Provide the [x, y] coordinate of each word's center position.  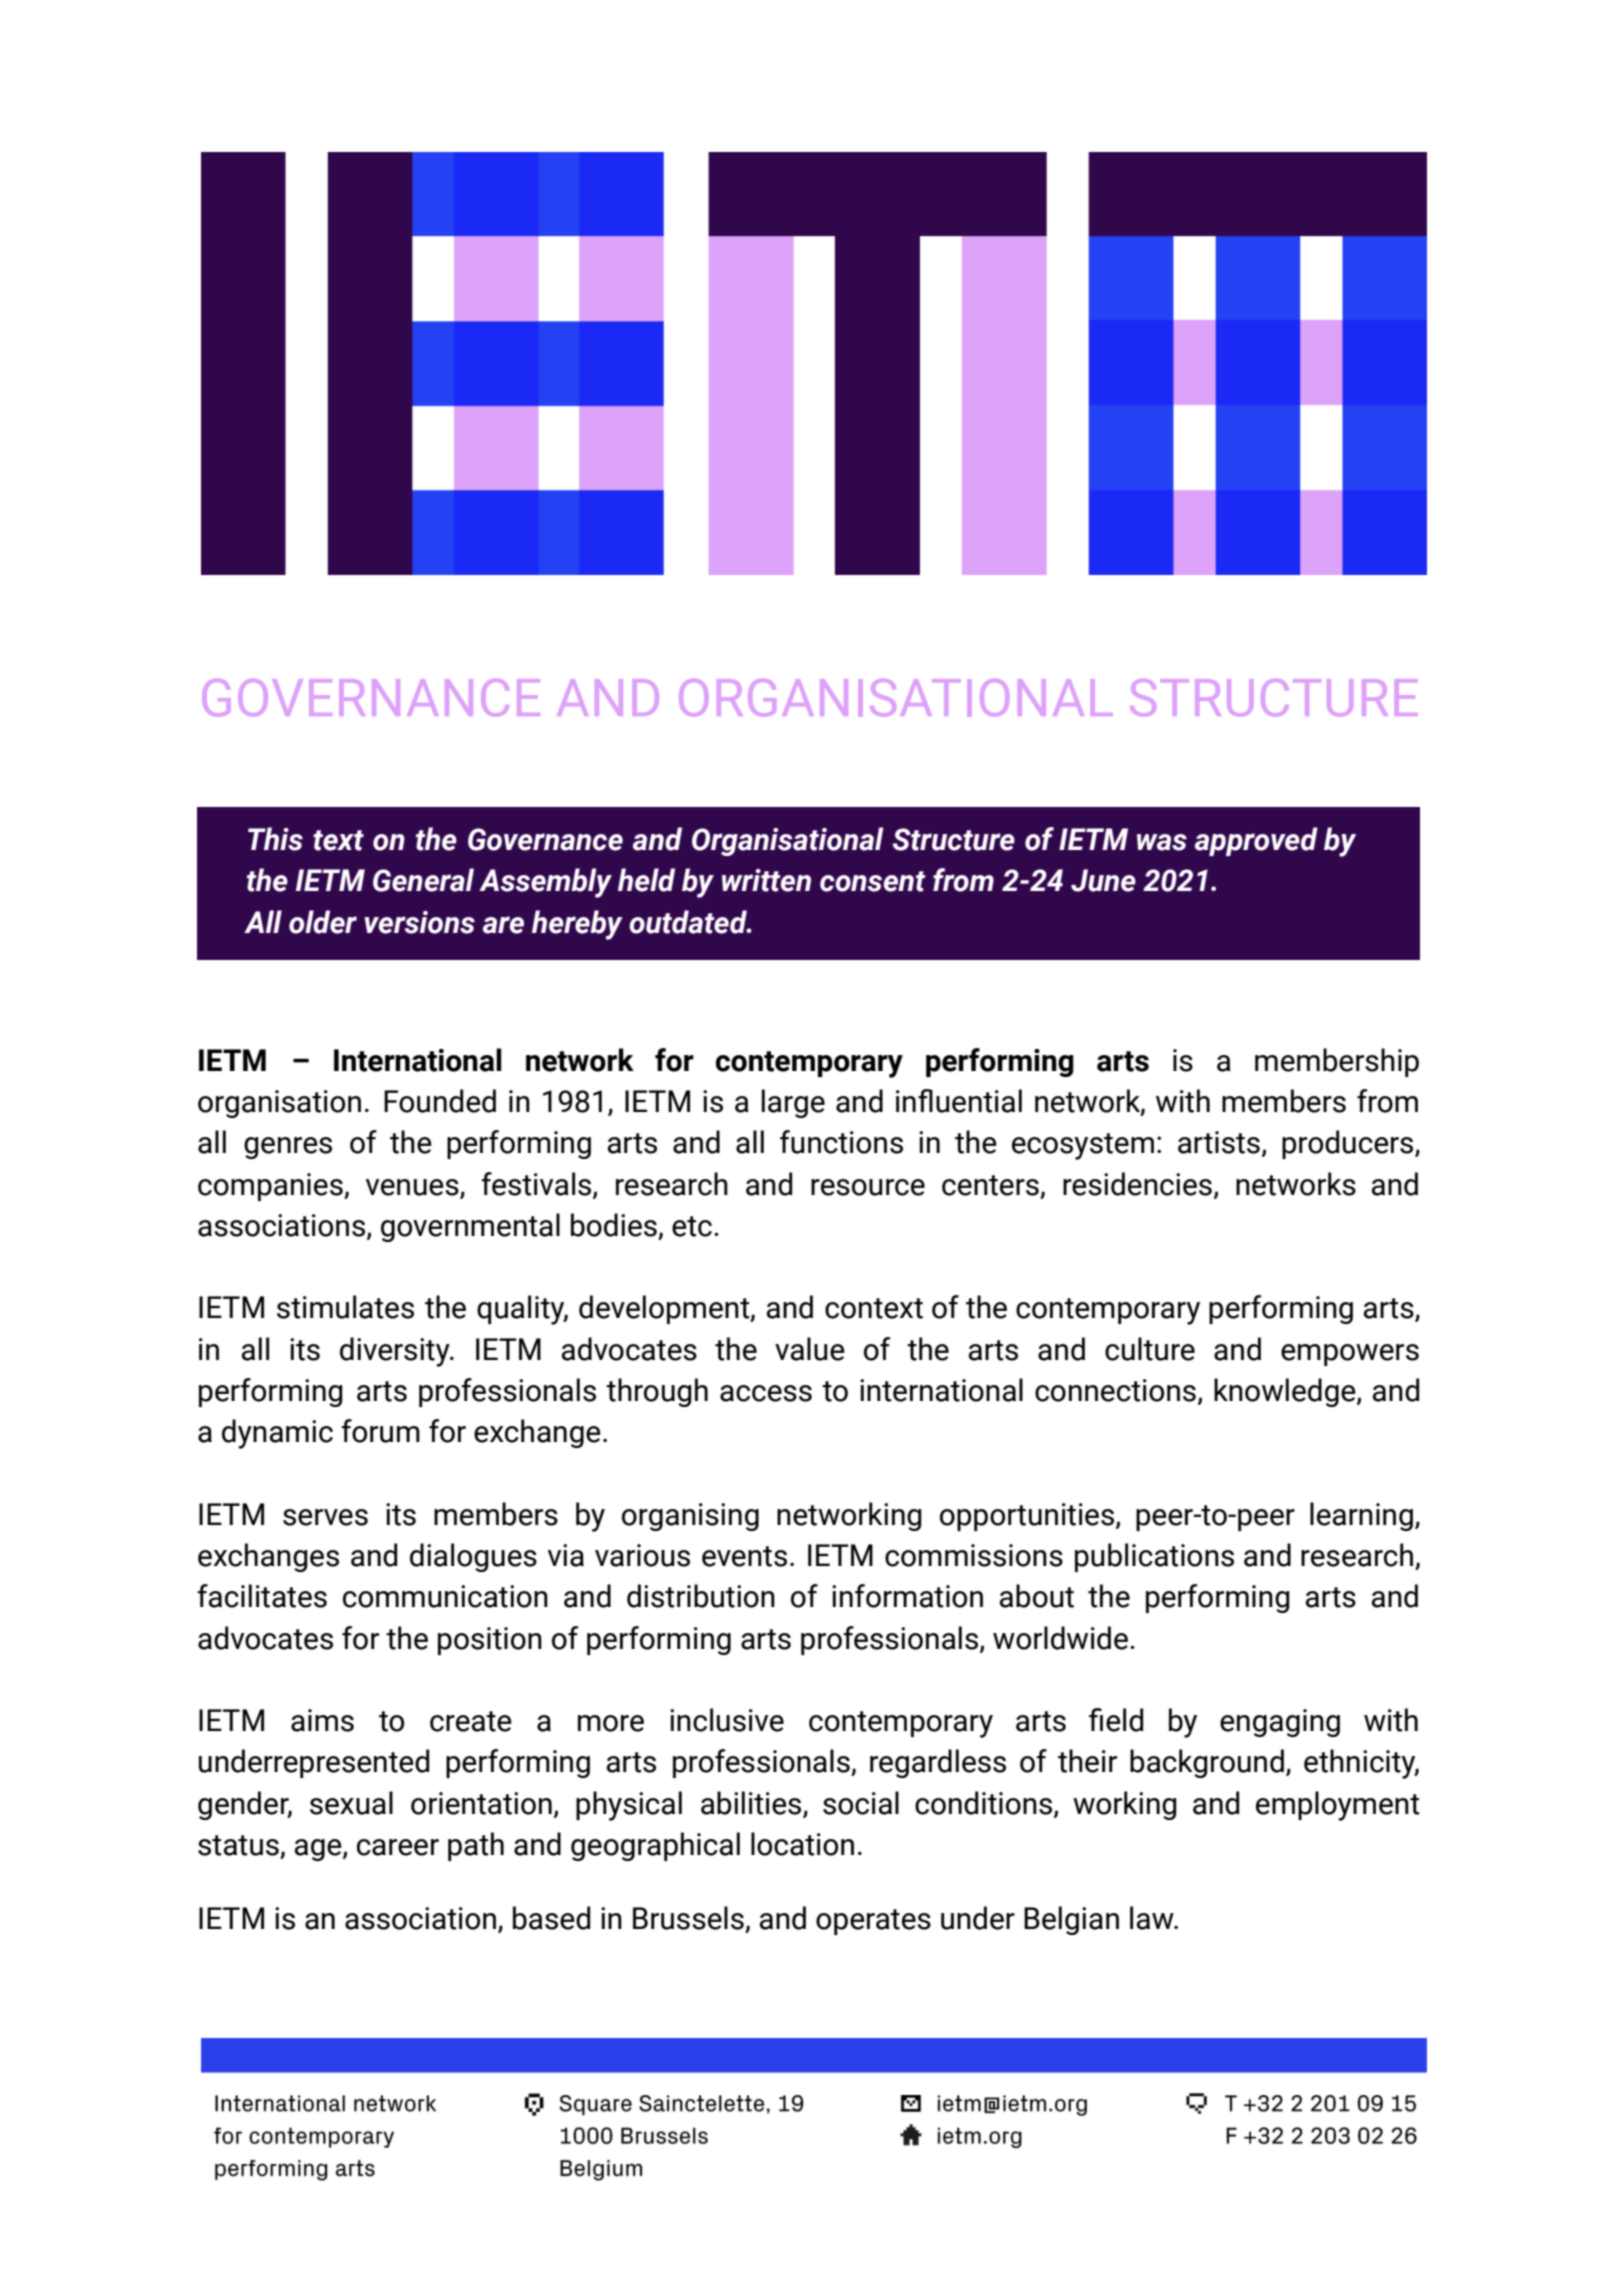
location [802, 1844]
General [423, 880]
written [766, 880]
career [398, 1847]
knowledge [1286, 1392]
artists [1219, 1142]
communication [445, 1596]
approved [1256, 841]
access [766, 1393]
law [1153, 1918]
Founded [440, 1101]
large [793, 1103]
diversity [396, 1352]
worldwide [1060, 1638]
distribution [701, 1596]
